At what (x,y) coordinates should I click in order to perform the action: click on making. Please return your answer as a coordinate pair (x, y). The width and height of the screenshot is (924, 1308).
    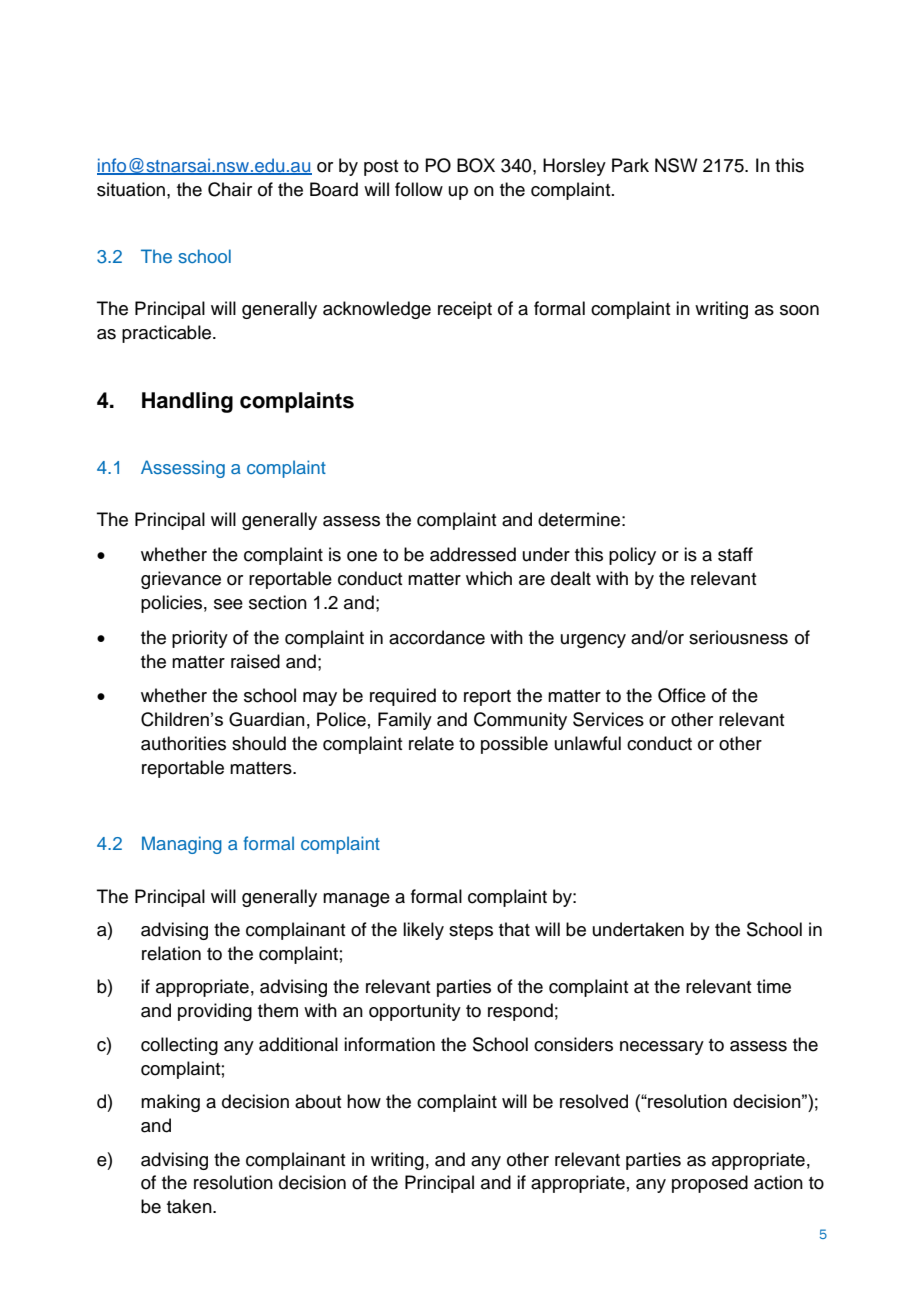
    Looking at the image, I should click on (170, 1103).
